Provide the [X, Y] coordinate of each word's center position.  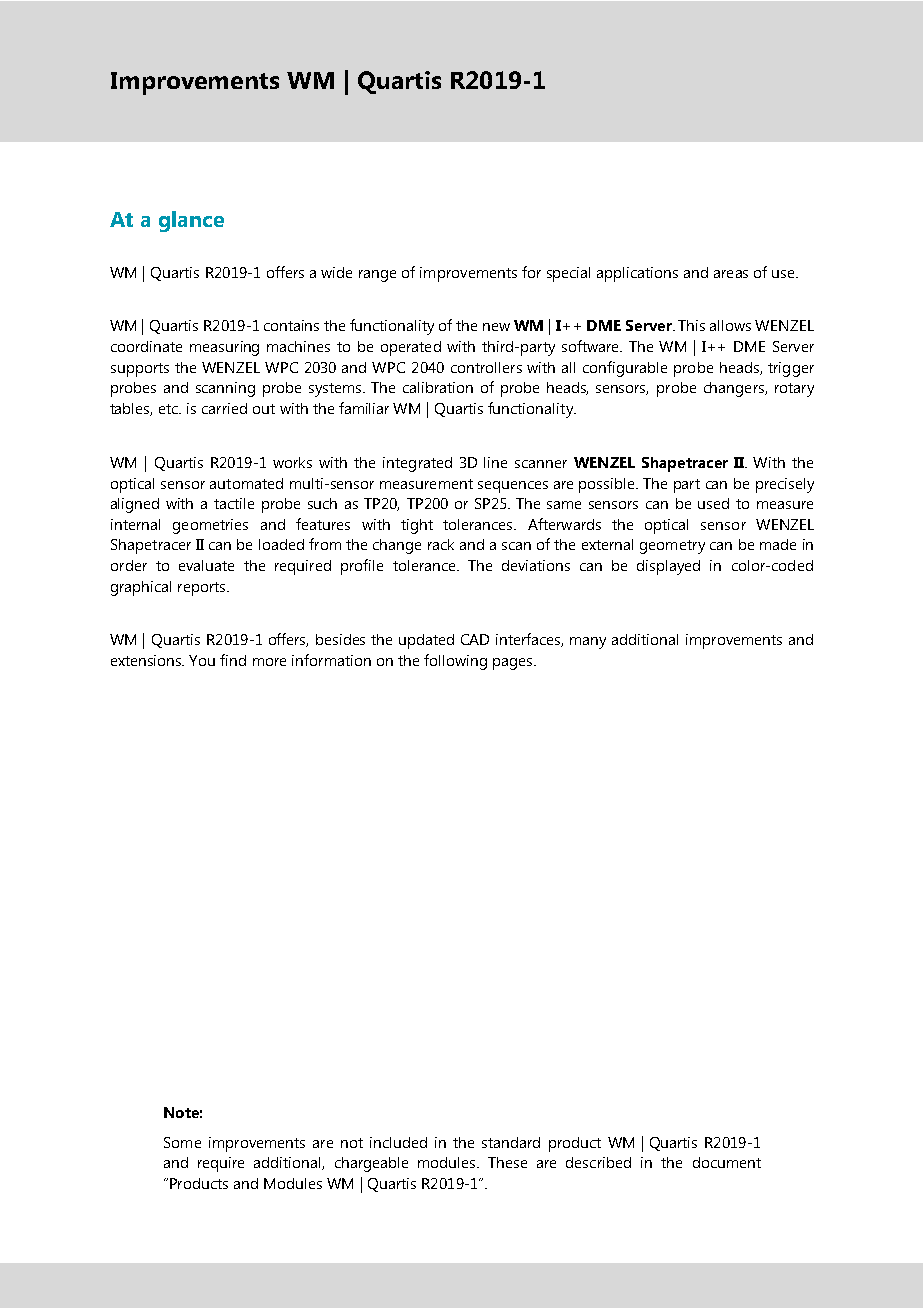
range [377, 276]
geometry [672, 547]
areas [731, 274]
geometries [210, 526]
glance [191, 221]
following [455, 662]
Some [182, 1142]
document [727, 1162]
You [202, 660]
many [588, 643]
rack [441, 544]
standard [511, 1142]
